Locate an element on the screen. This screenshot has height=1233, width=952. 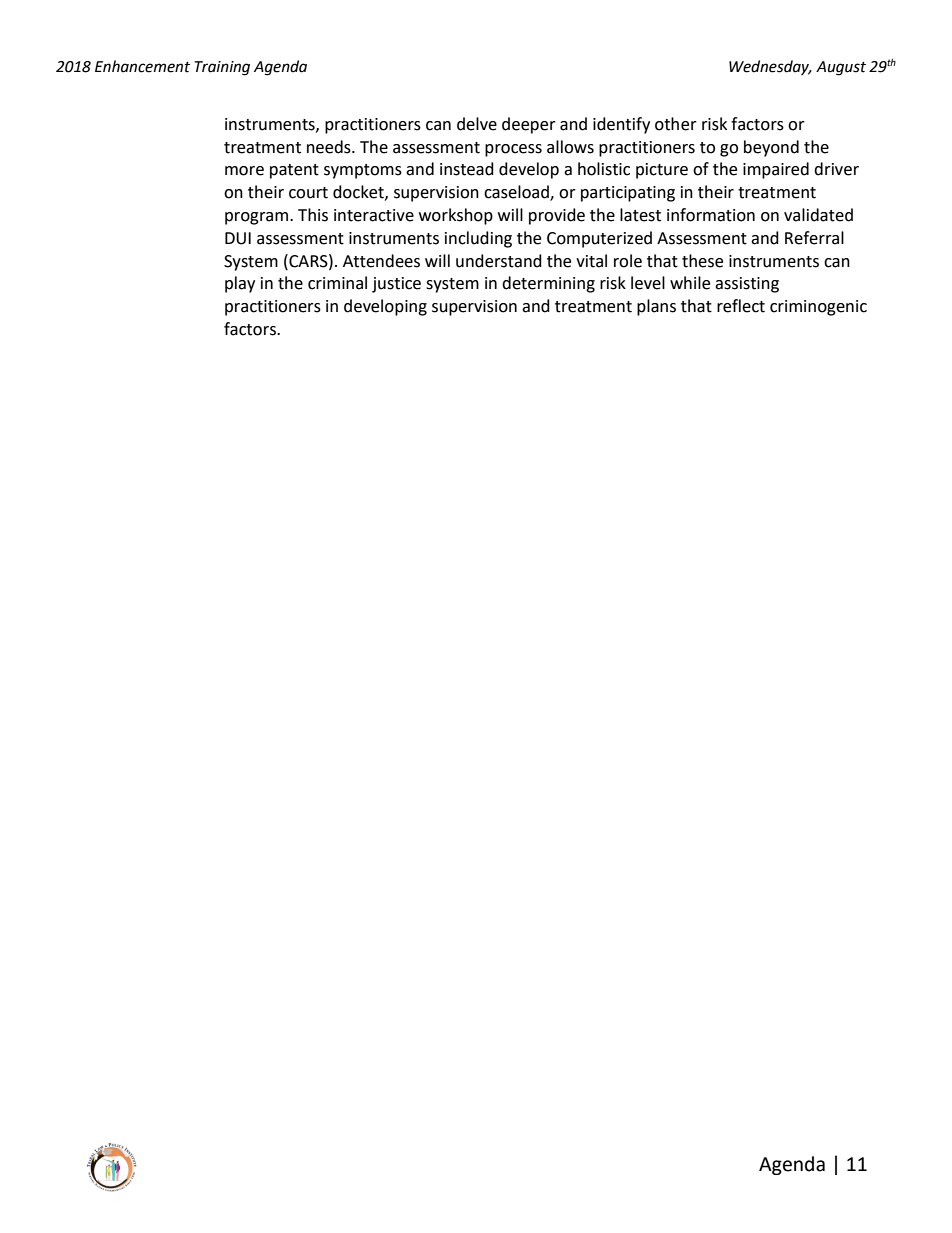
Training is located at coordinates (222, 68).
